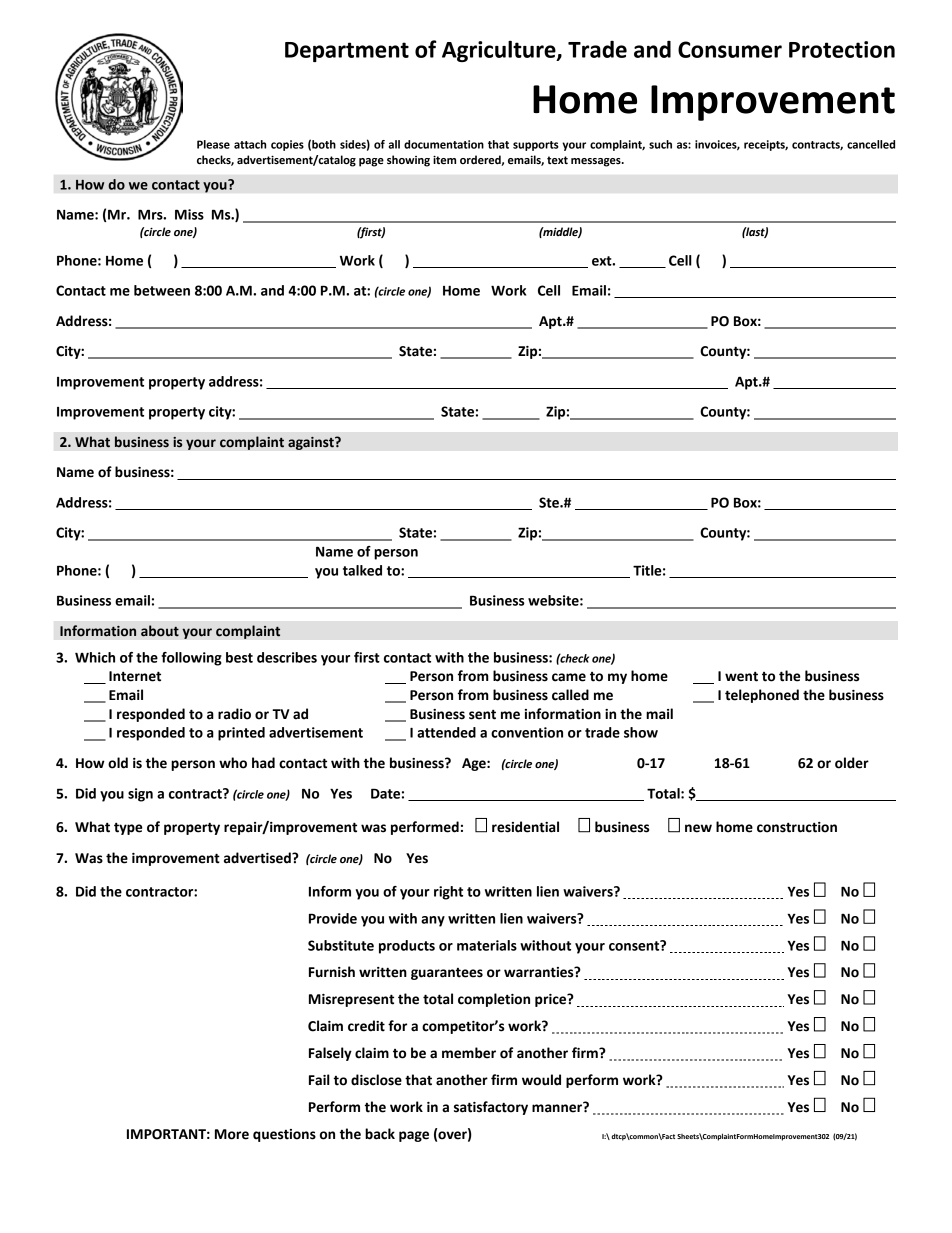 The image size is (952, 1233). I want to click on construction, so click(797, 827).
